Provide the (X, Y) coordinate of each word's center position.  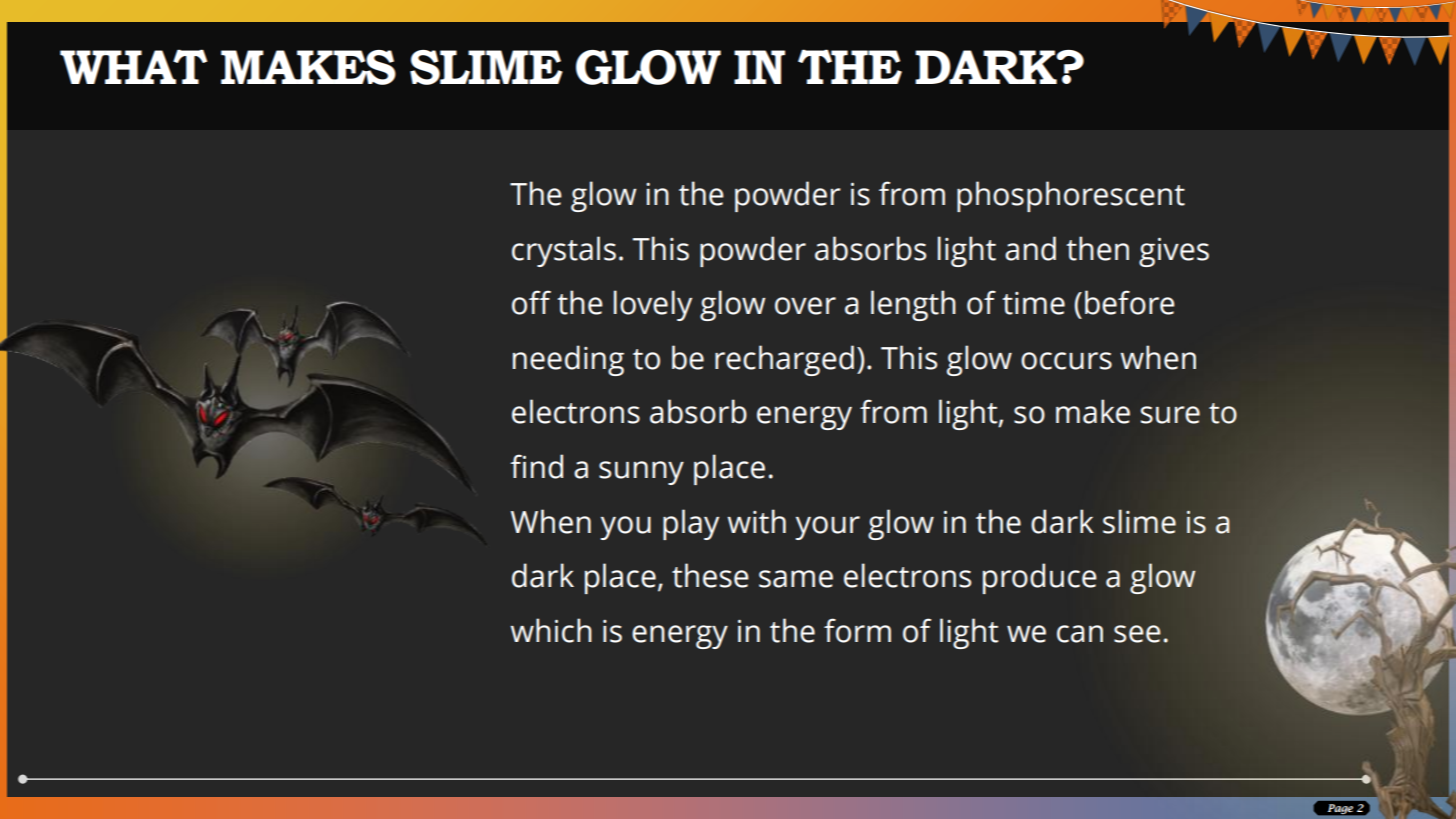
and (1030, 248)
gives (1174, 252)
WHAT (133, 66)
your (828, 528)
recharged (784, 360)
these (710, 575)
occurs (1066, 361)
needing (568, 360)
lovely (653, 305)
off (531, 302)
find (536, 466)
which (551, 630)
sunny (641, 473)
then (1098, 248)
